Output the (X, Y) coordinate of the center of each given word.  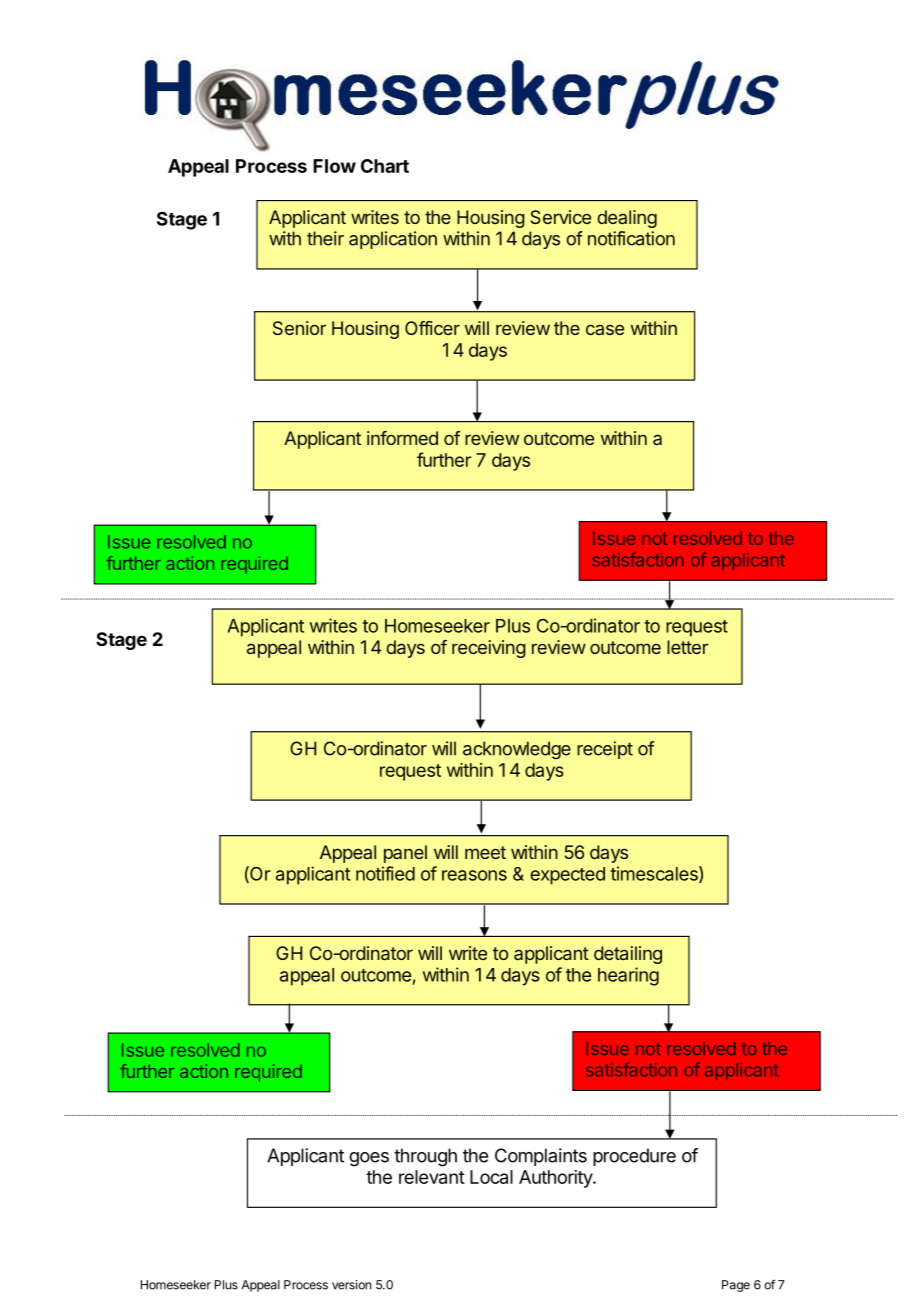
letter (687, 647)
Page (736, 1286)
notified (385, 873)
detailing (628, 955)
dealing (627, 219)
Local (491, 1177)
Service (561, 217)
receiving (489, 649)
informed (402, 438)
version (351, 1285)
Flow (334, 166)
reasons (474, 875)
